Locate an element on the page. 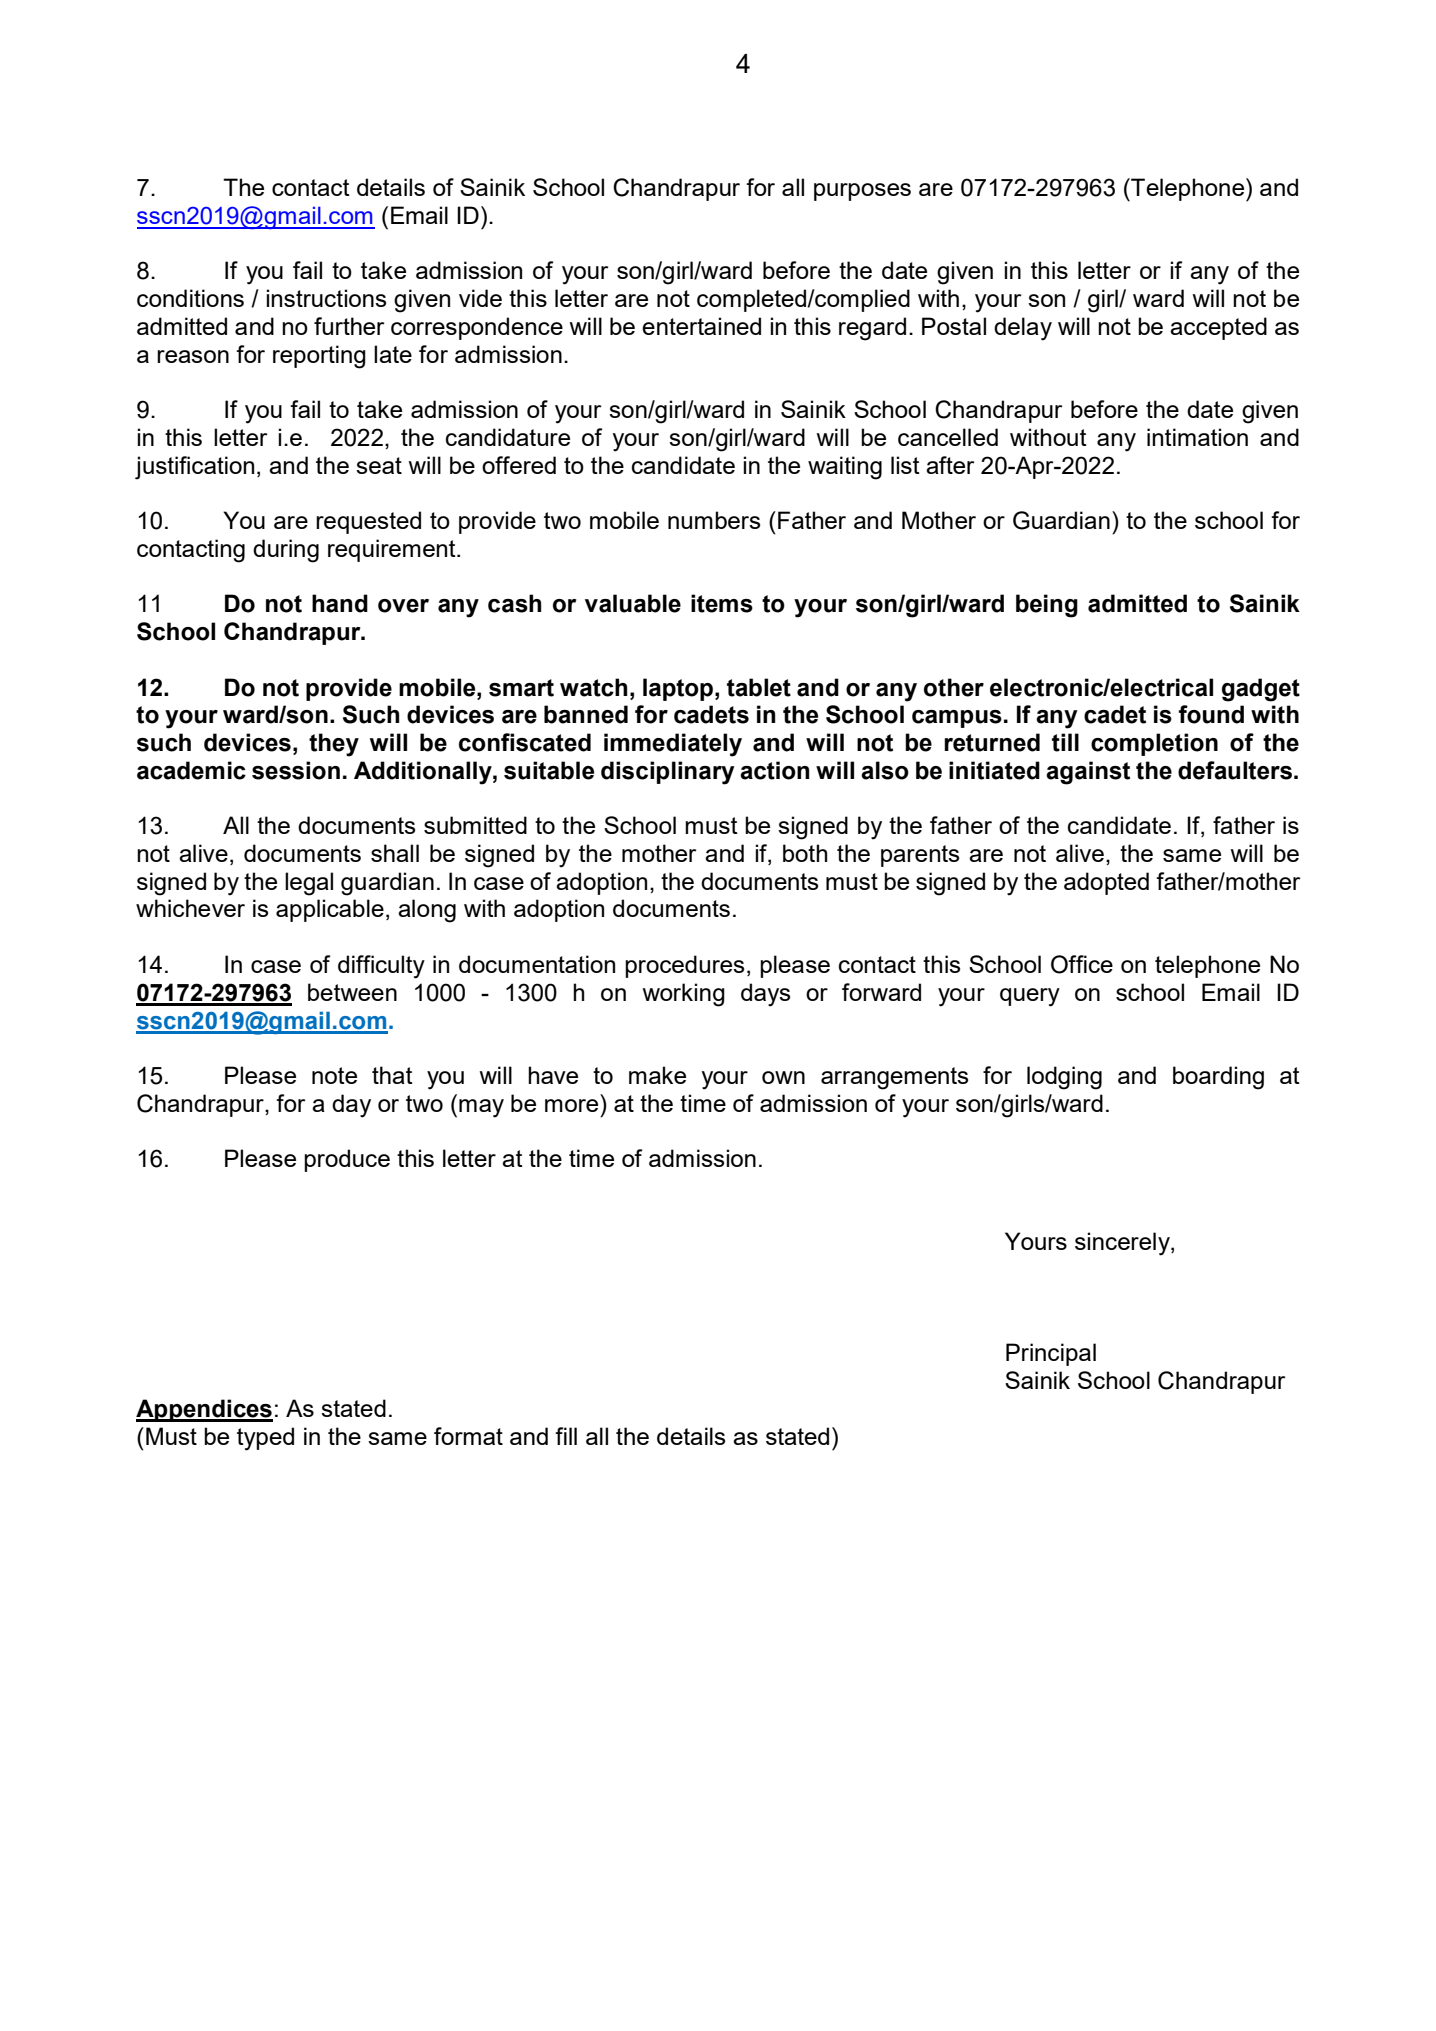 Image resolution: width=1436 pixels, height=2031 pixels. items is located at coordinates (722, 603).
